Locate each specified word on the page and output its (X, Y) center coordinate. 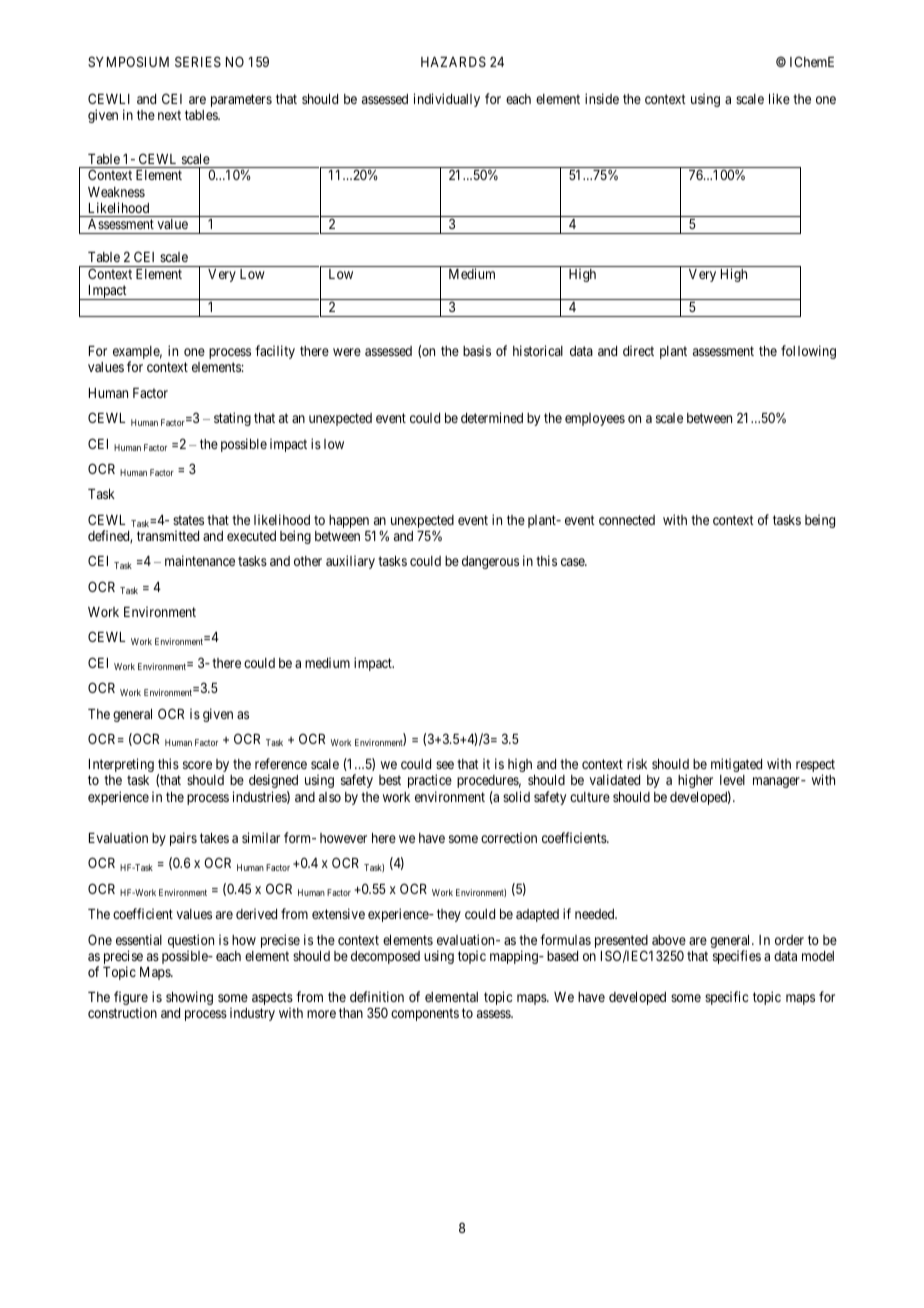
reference (281, 763)
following (808, 352)
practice (430, 781)
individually (447, 100)
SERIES (198, 61)
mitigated (736, 765)
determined (492, 417)
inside (602, 98)
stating (232, 419)
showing (189, 998)
